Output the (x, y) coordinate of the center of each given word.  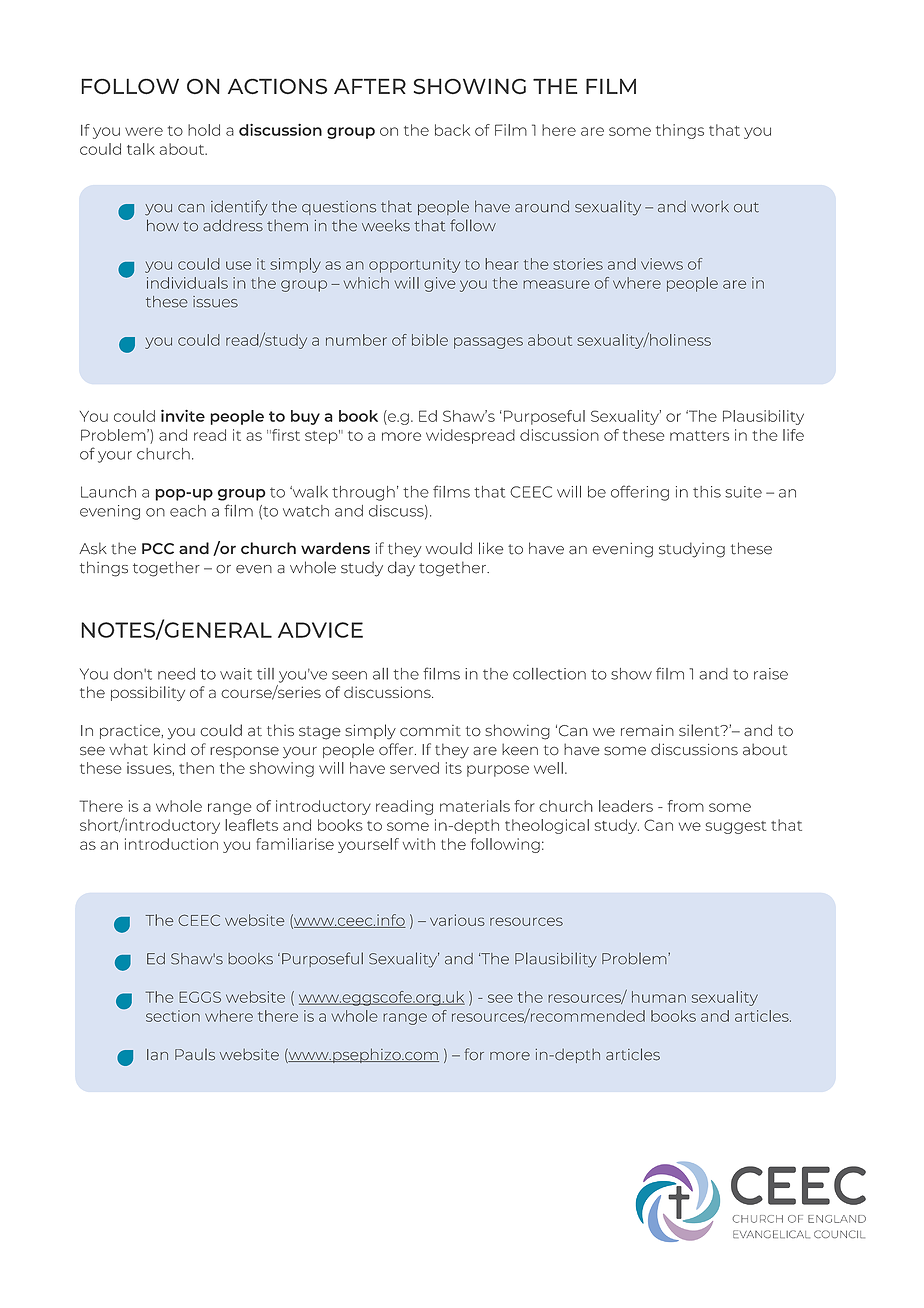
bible (430, 340)
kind (169, 749)
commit (430, 731)
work (710, 207)
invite (183, 415)
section (173, 1016)
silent (700, 730)
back (452, 130)
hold (204, 130)
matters (699, 436)
